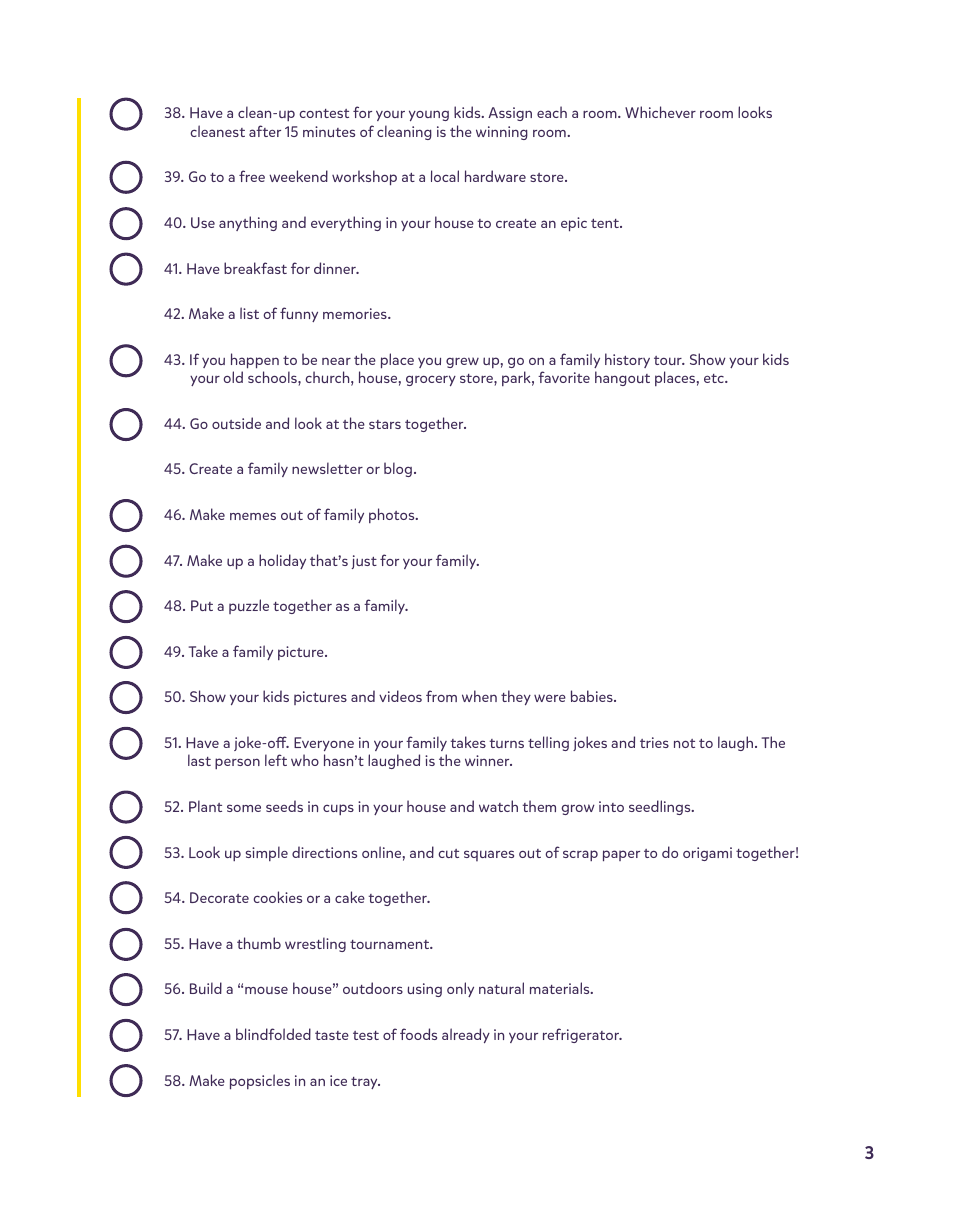 This screenshot has height=1232, width=958. What do you see at coordinates (273, 1034) in the screenshot?
I see `blindfolded` at bounding box center [273, 1034].
